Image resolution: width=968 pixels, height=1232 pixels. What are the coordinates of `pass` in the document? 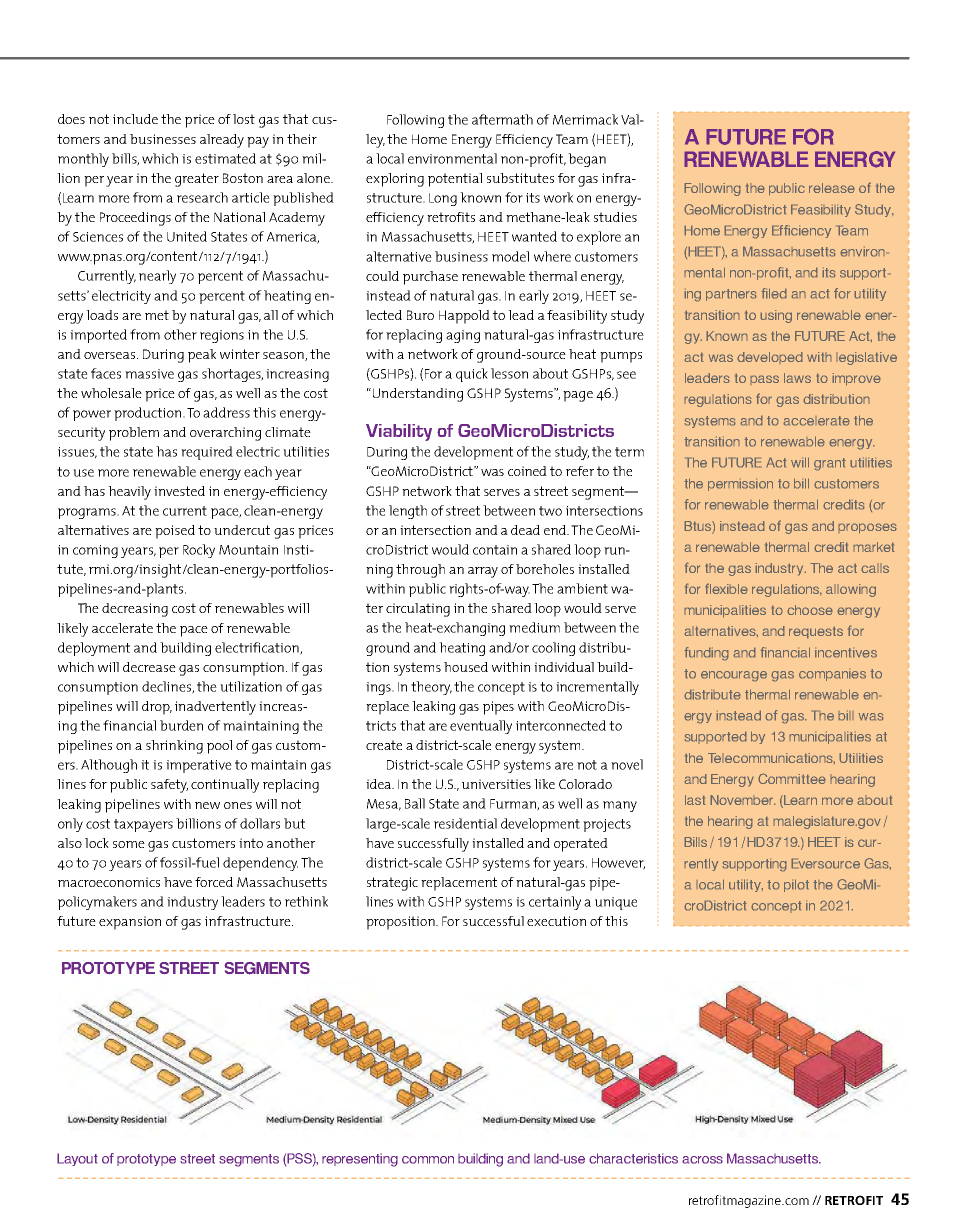 It's located at (764, 380).
